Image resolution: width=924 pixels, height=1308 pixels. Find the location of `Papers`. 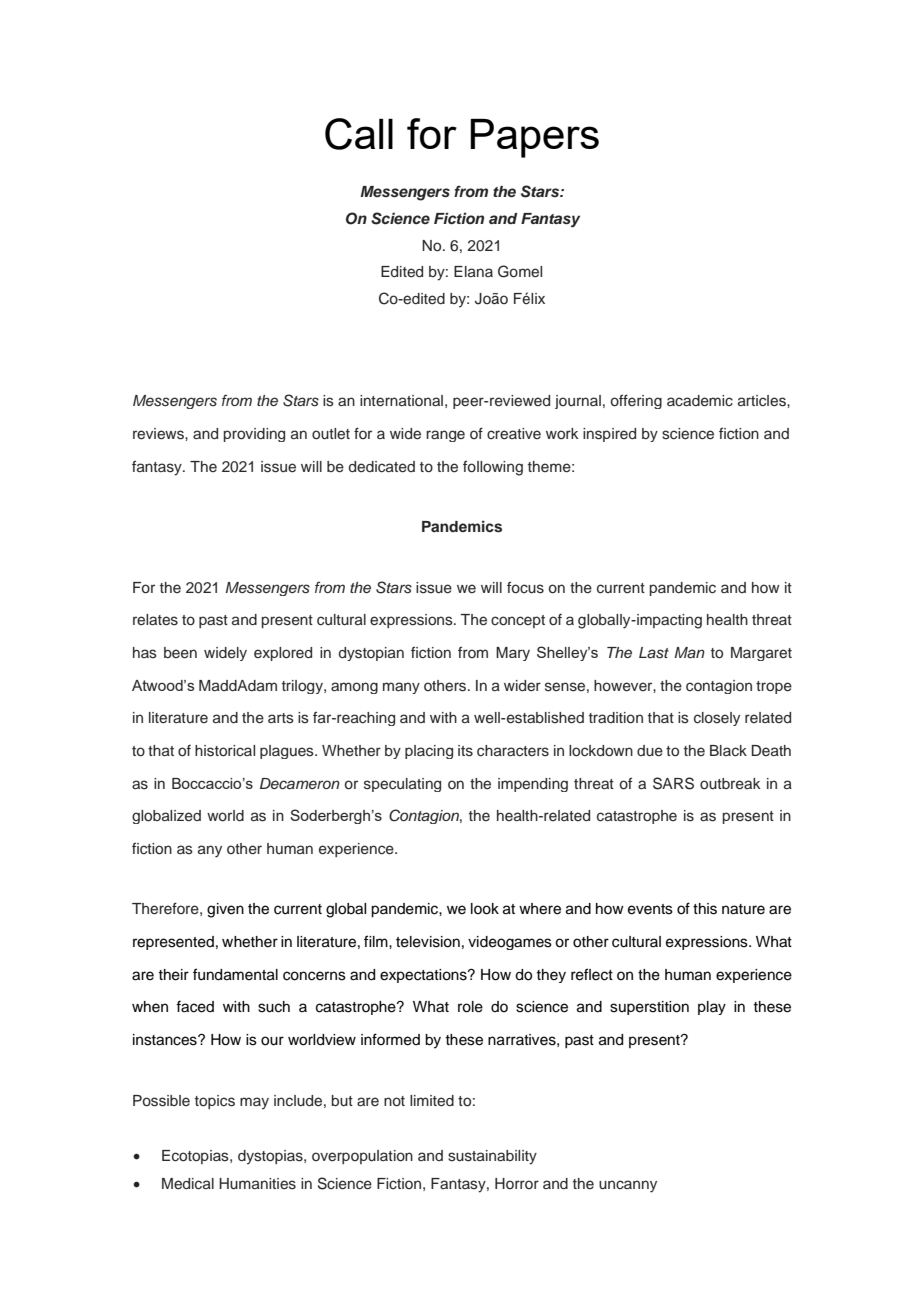

Papers is located at coordinates (534, 138).
